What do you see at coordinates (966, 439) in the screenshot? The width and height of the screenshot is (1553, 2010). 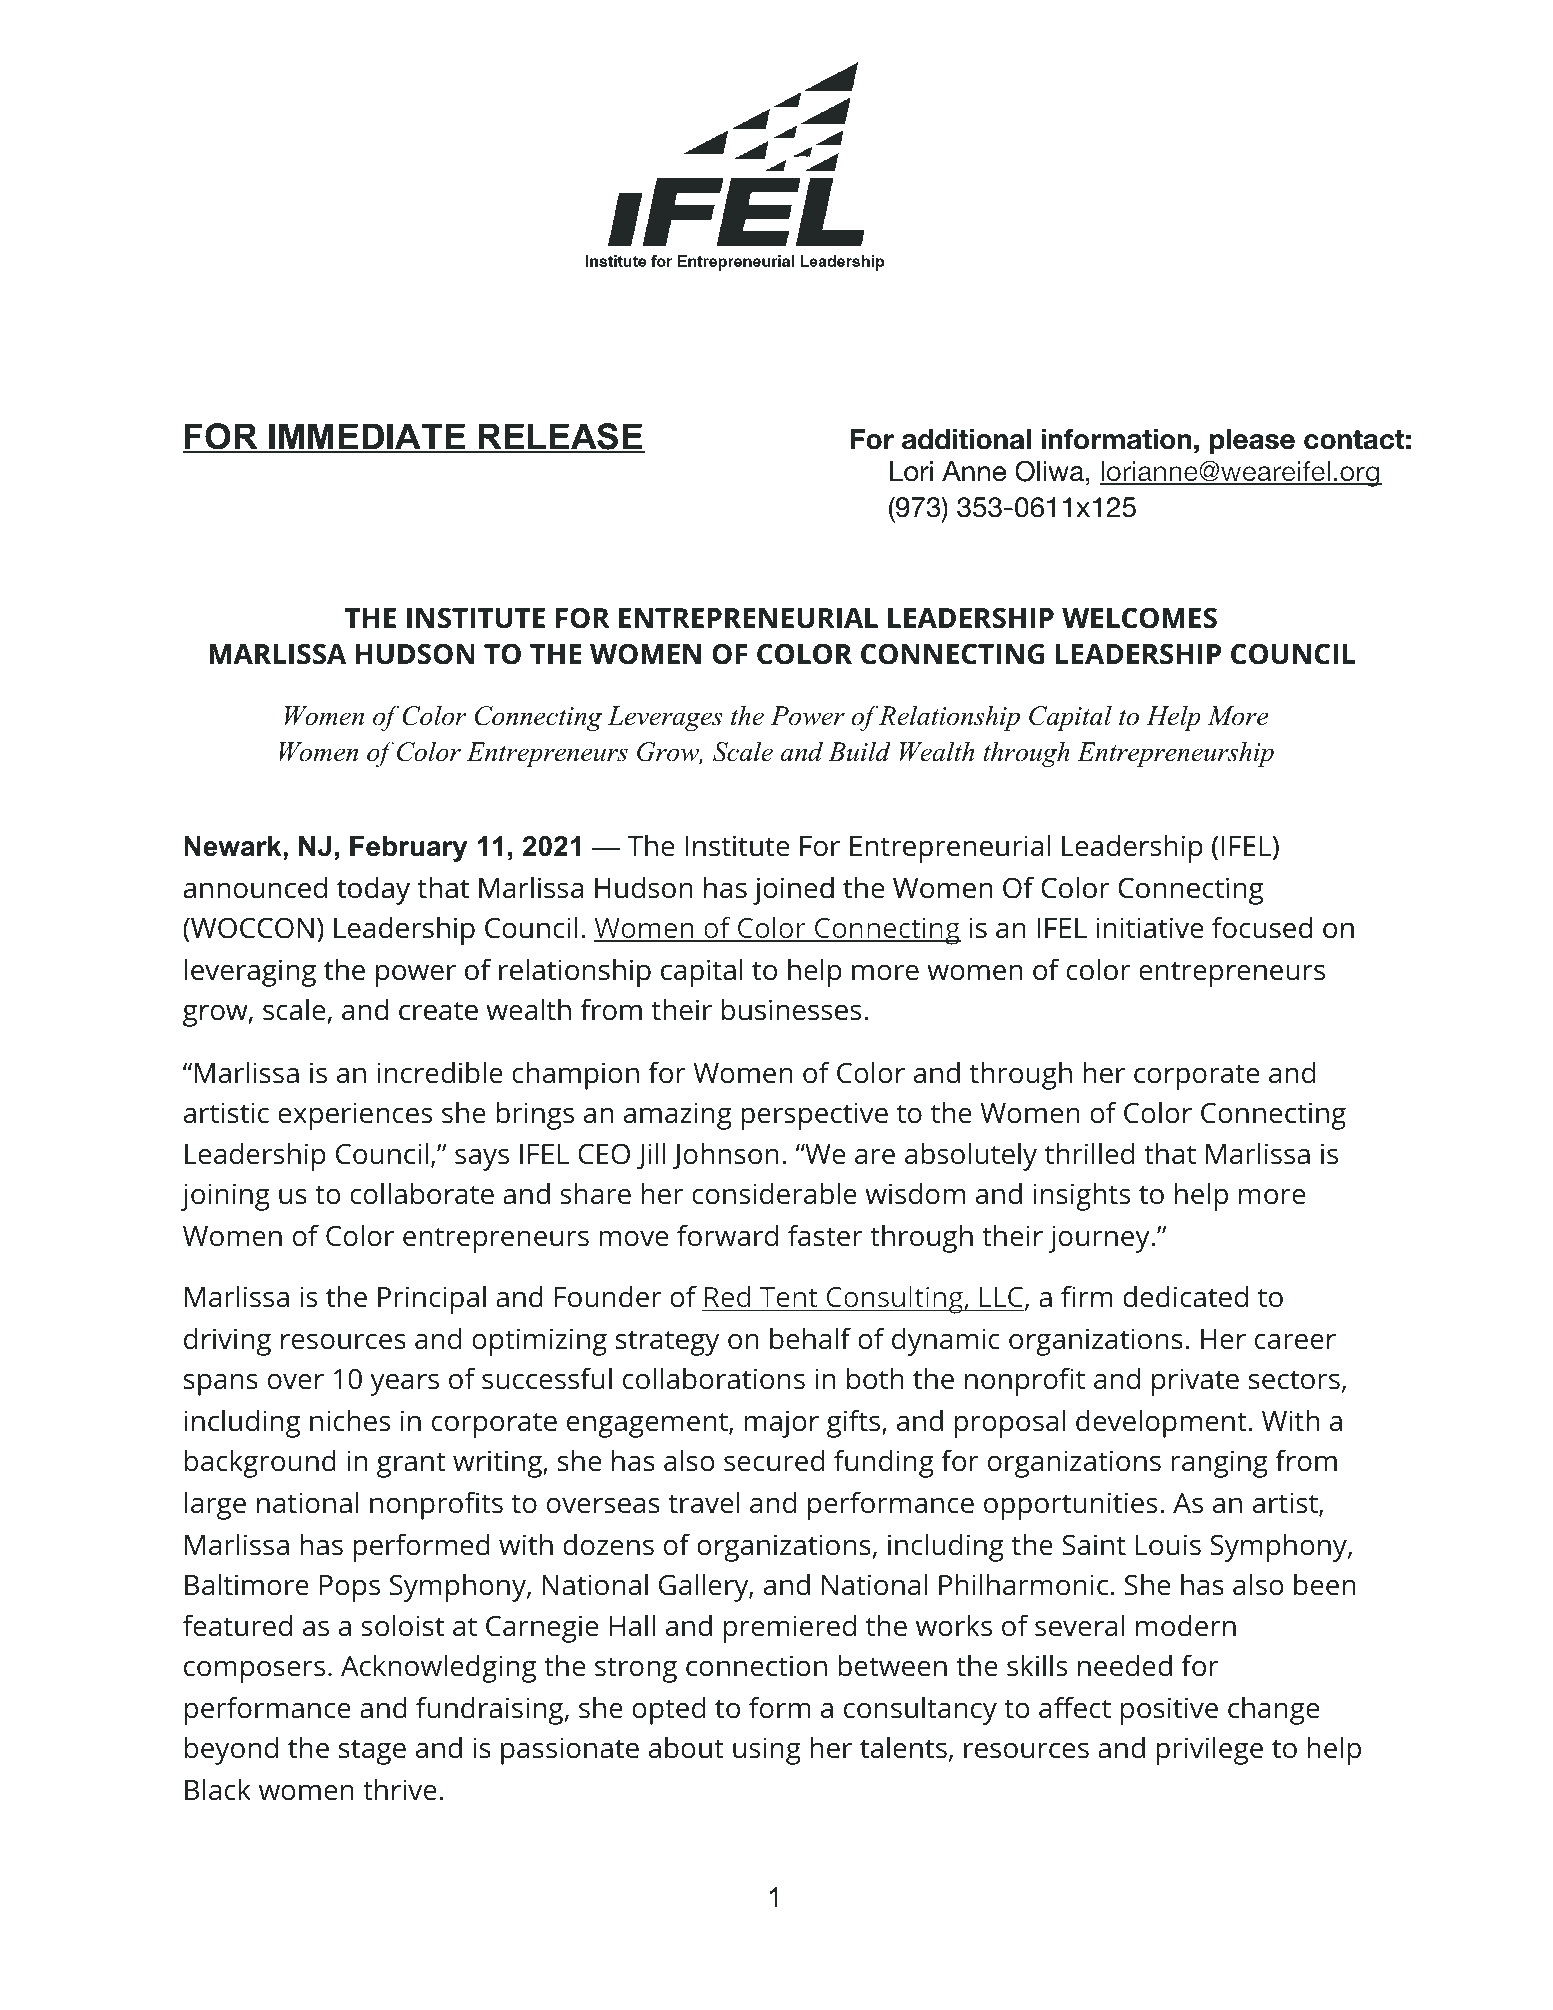 I see `additional` at bounding box center [966, 439].
